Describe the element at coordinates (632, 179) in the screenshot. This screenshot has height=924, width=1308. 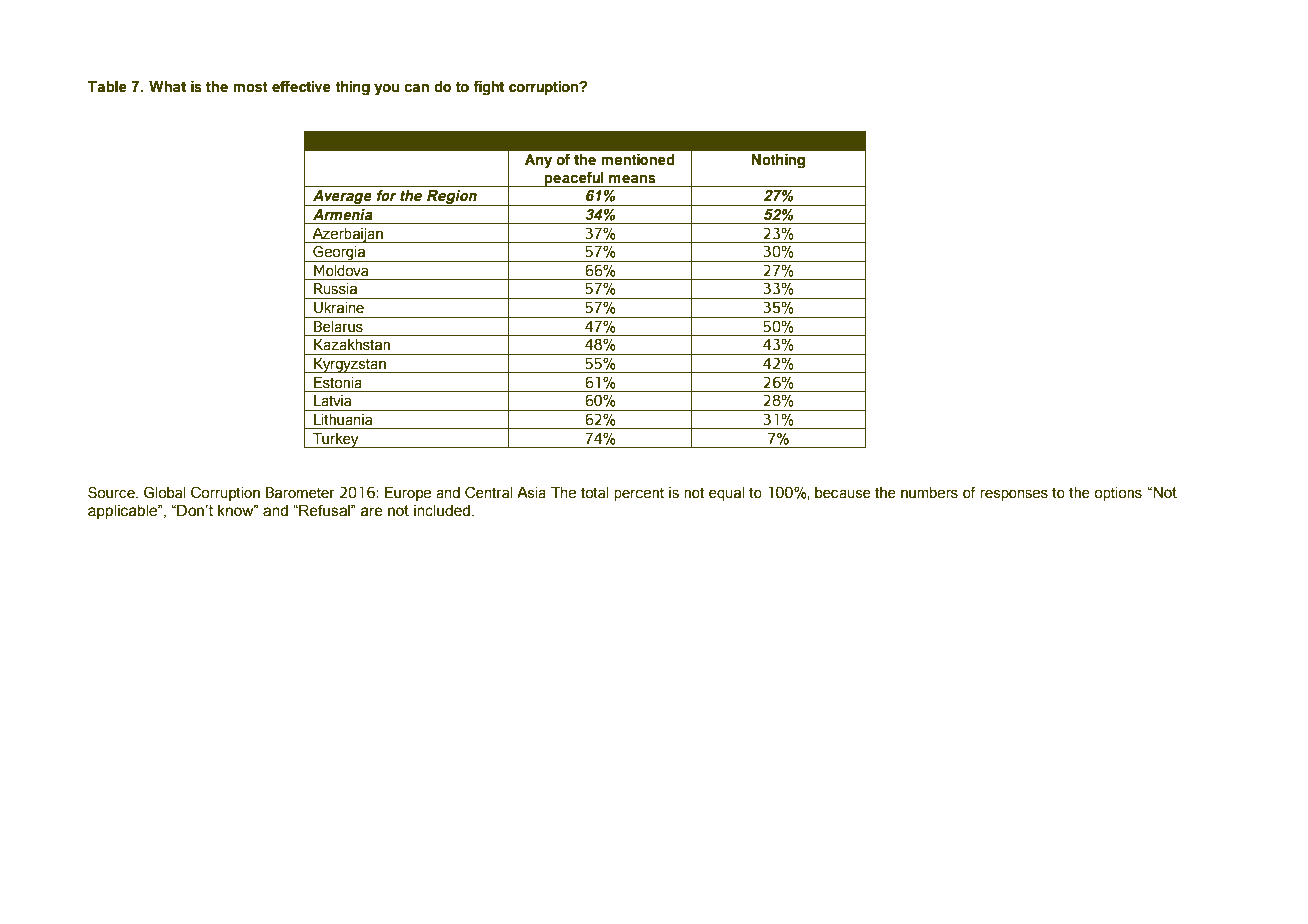
I see `means` at that location.
